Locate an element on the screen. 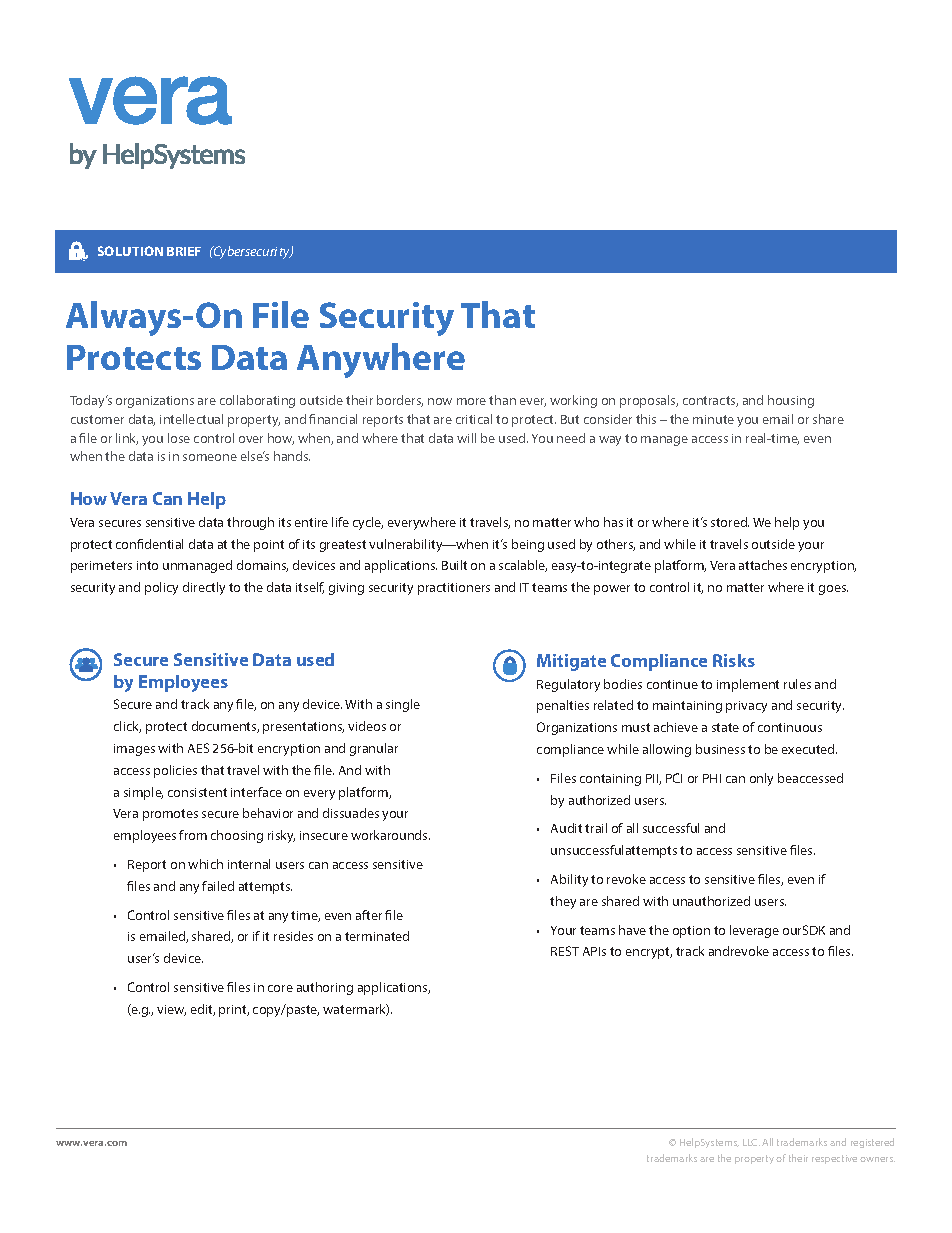  respective is located at coordinates (834, 1159).
